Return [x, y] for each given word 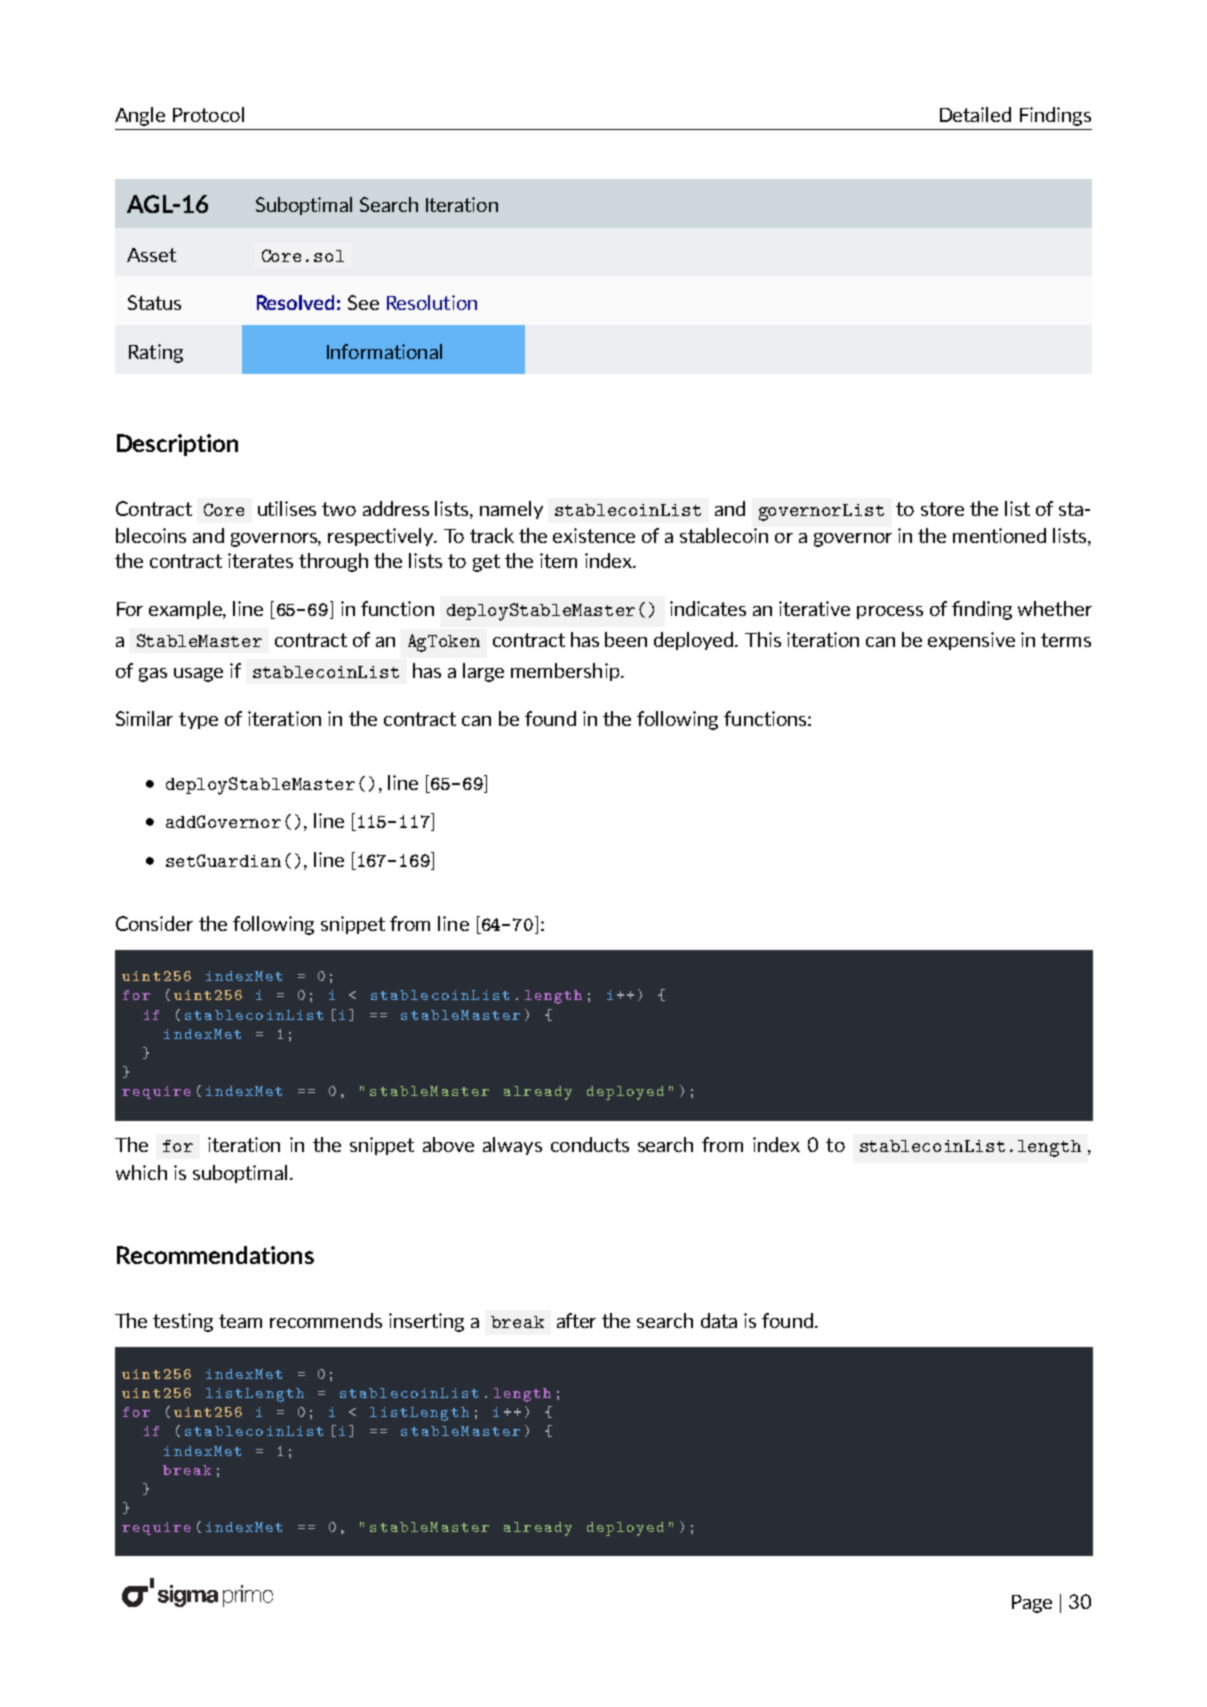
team [240, 1321]
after [576, 1320]
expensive [971, 641]
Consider [154, 923]
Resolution [432, 302]
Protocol [208, 114]
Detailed [975, 114]
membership [565, 672]
